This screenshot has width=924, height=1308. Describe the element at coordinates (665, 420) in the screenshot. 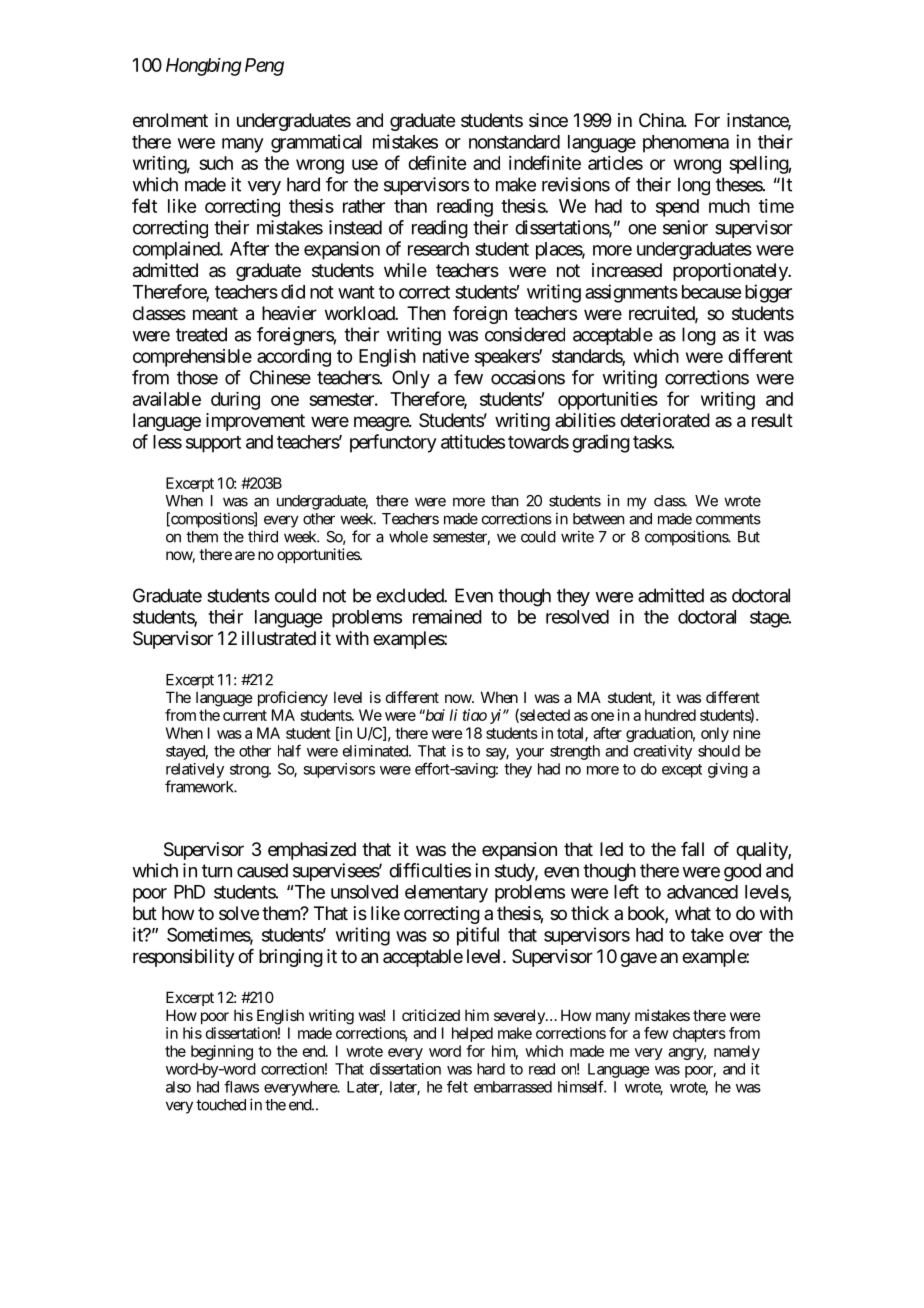

I see `deteriorated` at that location.
